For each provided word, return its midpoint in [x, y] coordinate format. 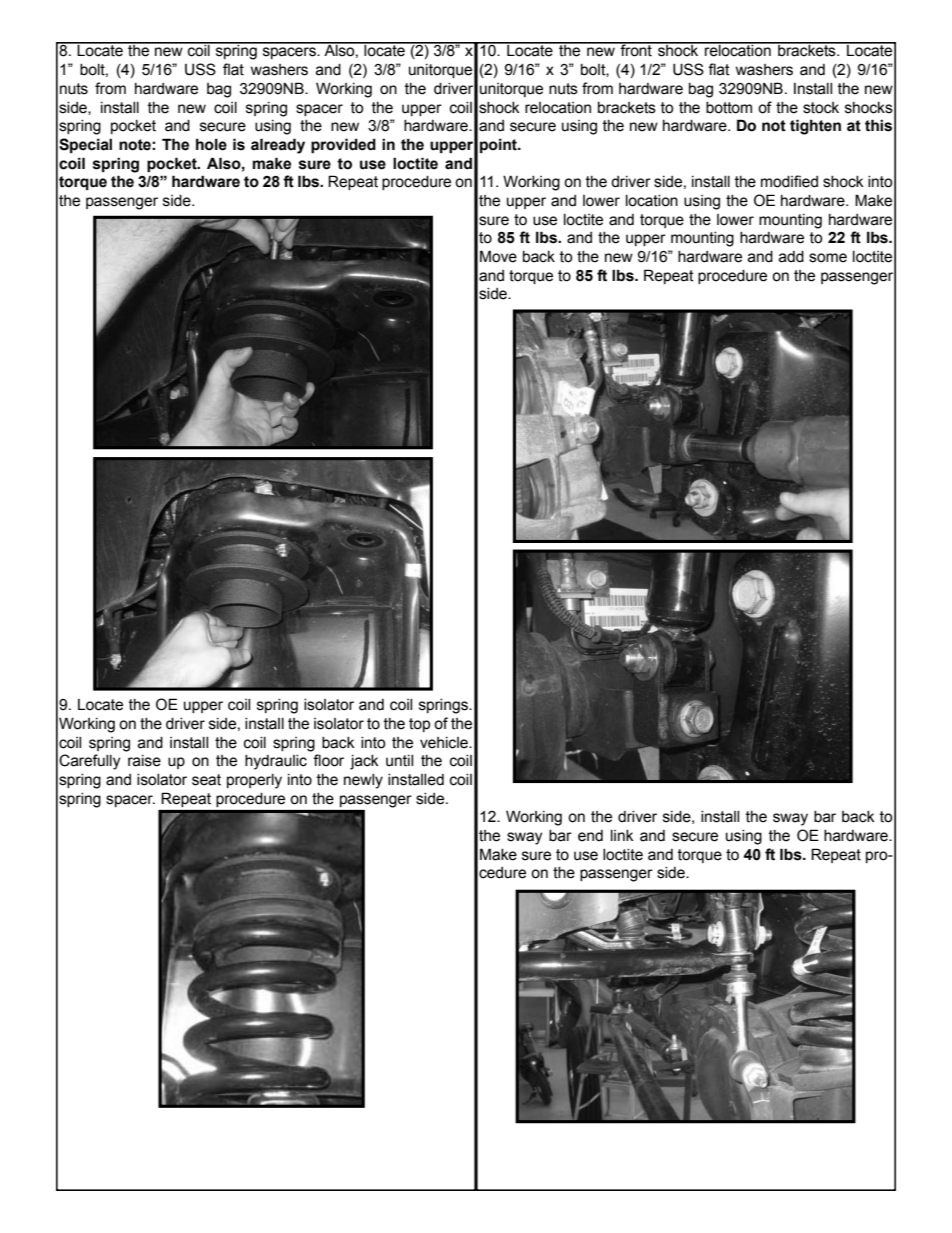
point [499, 145]
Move [498, 256]
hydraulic [276, 762]
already [278, 146]
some [828, 258]
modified [789, 181]
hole [211, 144]
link [622, 835]
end [590, 836]
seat [206, 780]
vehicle [445, 743]
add [791, 257]
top [419, 725]
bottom [729, 108]
